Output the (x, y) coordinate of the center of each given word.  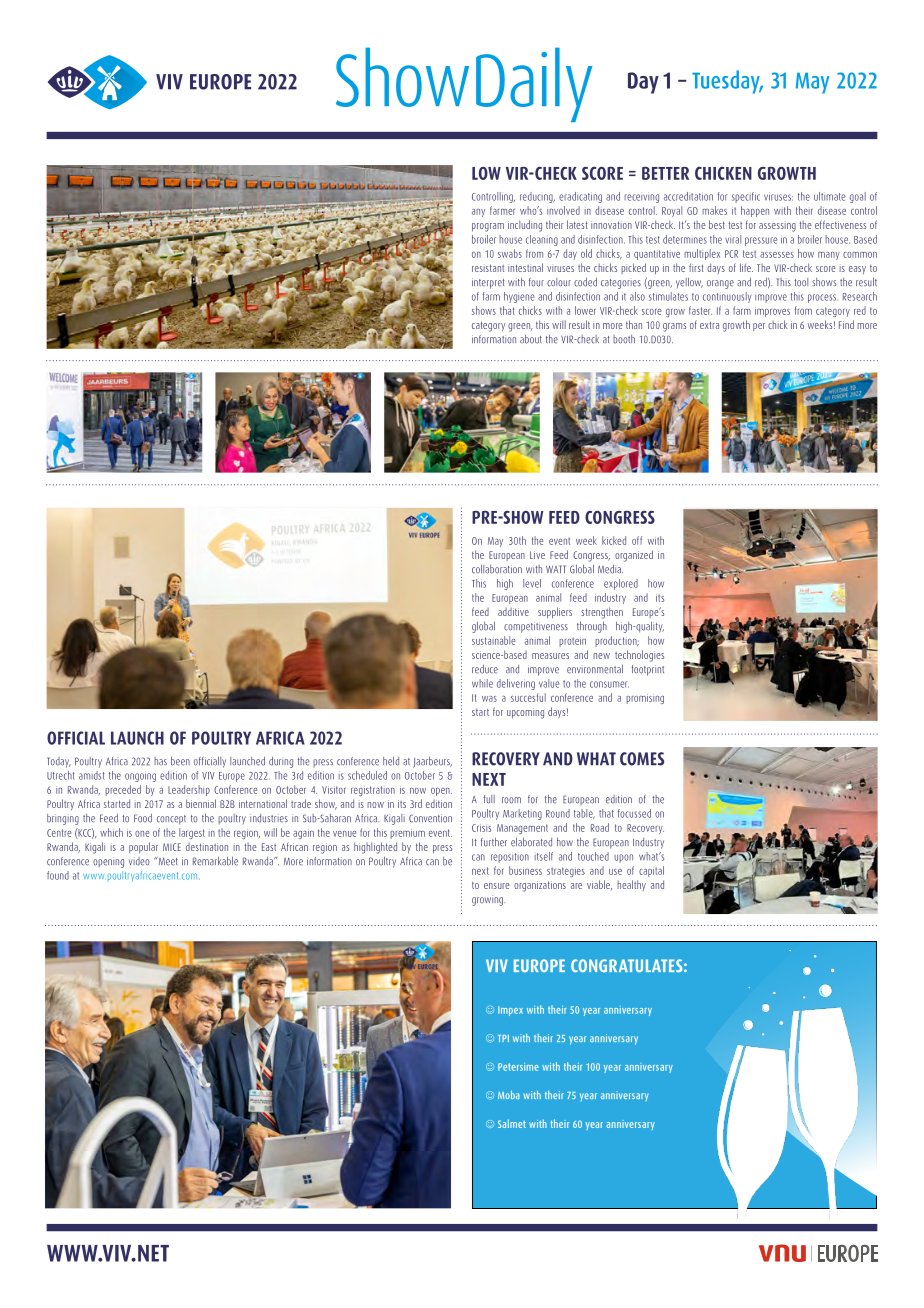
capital (651, 871)
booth (624, 339)
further (494, 842)
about (531, 339)
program (488, 227)
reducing (537, 197)
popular (143, 847)
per (759, 327)
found (58, 875)
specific (746, 197)
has (160, 761)
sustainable (493, 640)
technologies (639, 656)
